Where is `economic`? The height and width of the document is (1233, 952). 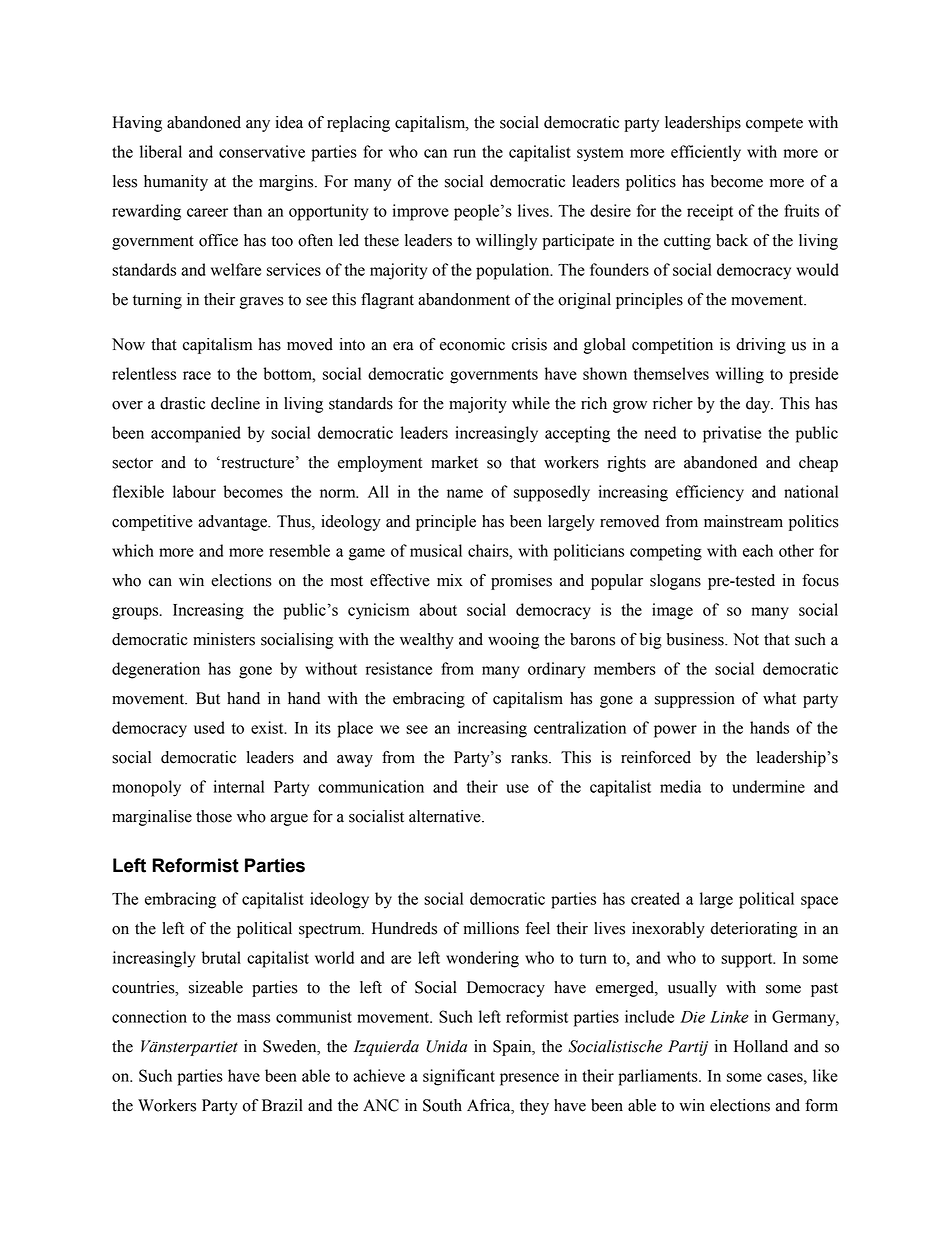 economic is located at coordinates (472, 344).
